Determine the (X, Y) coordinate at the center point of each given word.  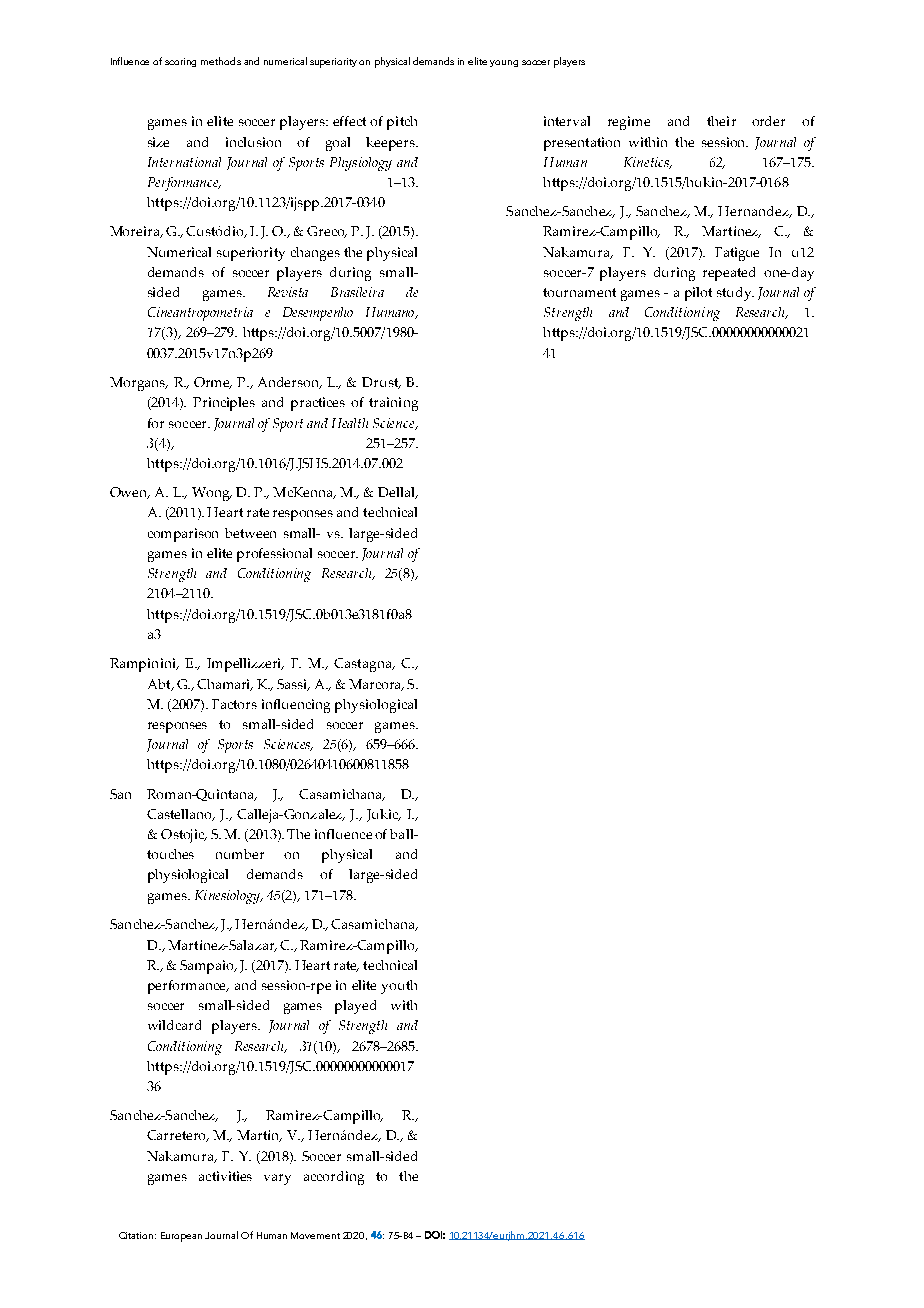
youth (399, 987)
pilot (698, 294)
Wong (212, 494)
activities (225, 1176)
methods (221, 61)
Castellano (180, 815)
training (393, 404)
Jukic (384, 815)
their (721, 121)
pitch (402, 123)
